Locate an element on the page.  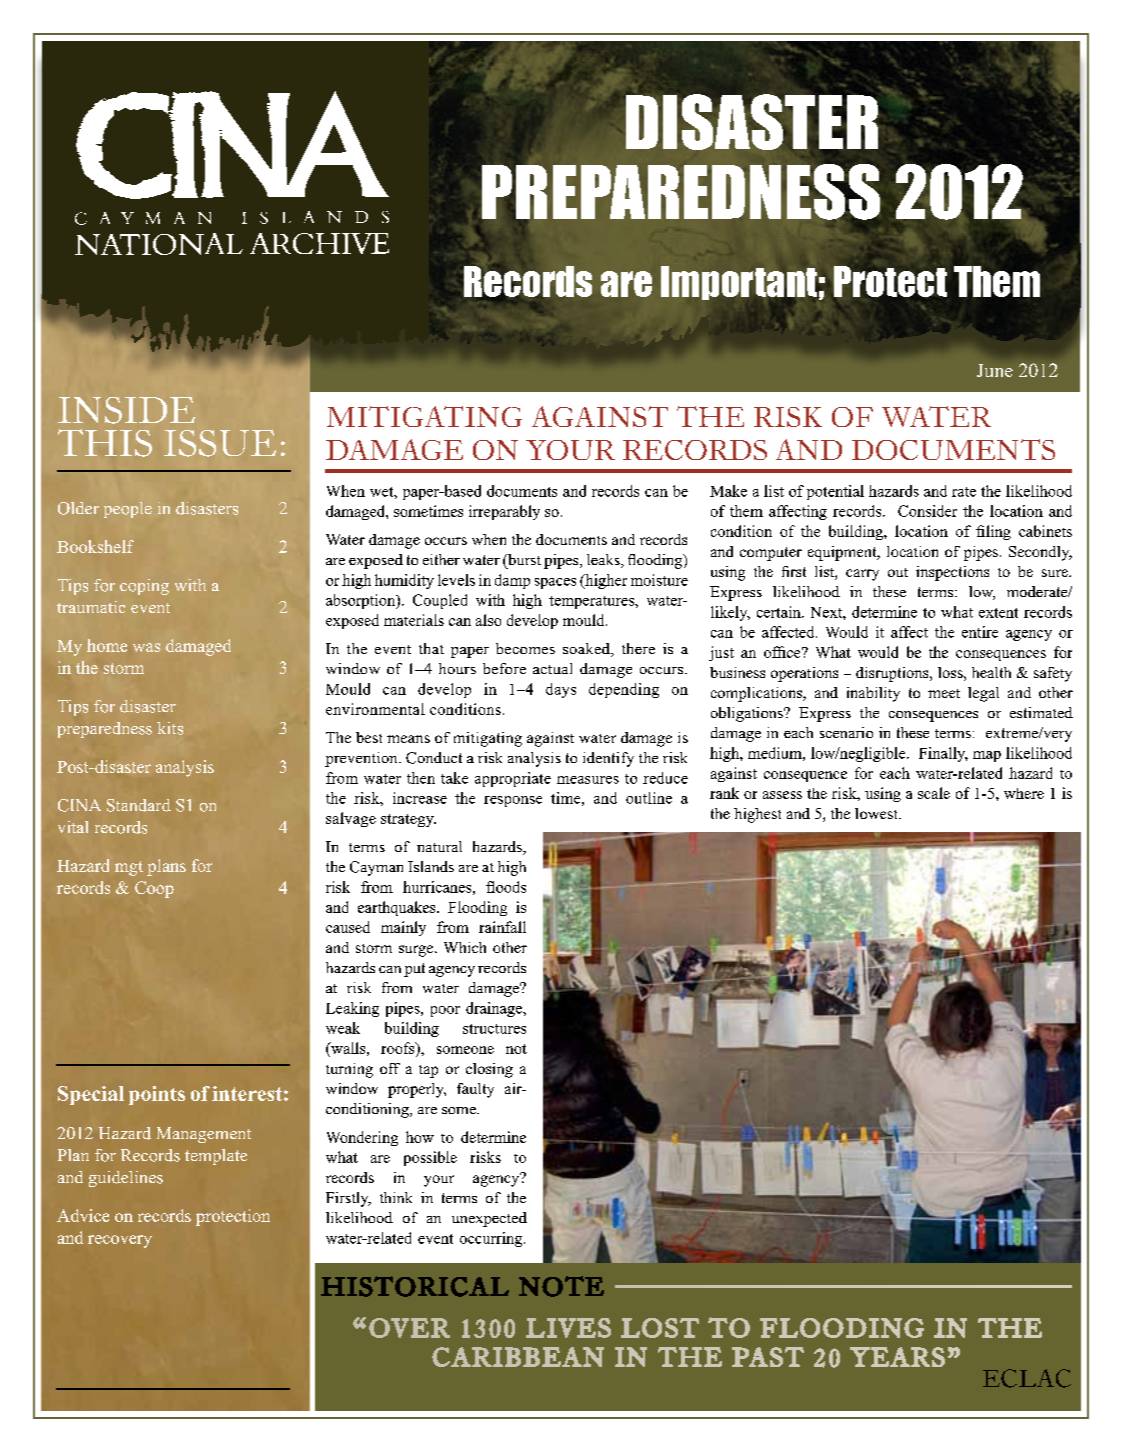
was is located at coordinates (146, 647).
